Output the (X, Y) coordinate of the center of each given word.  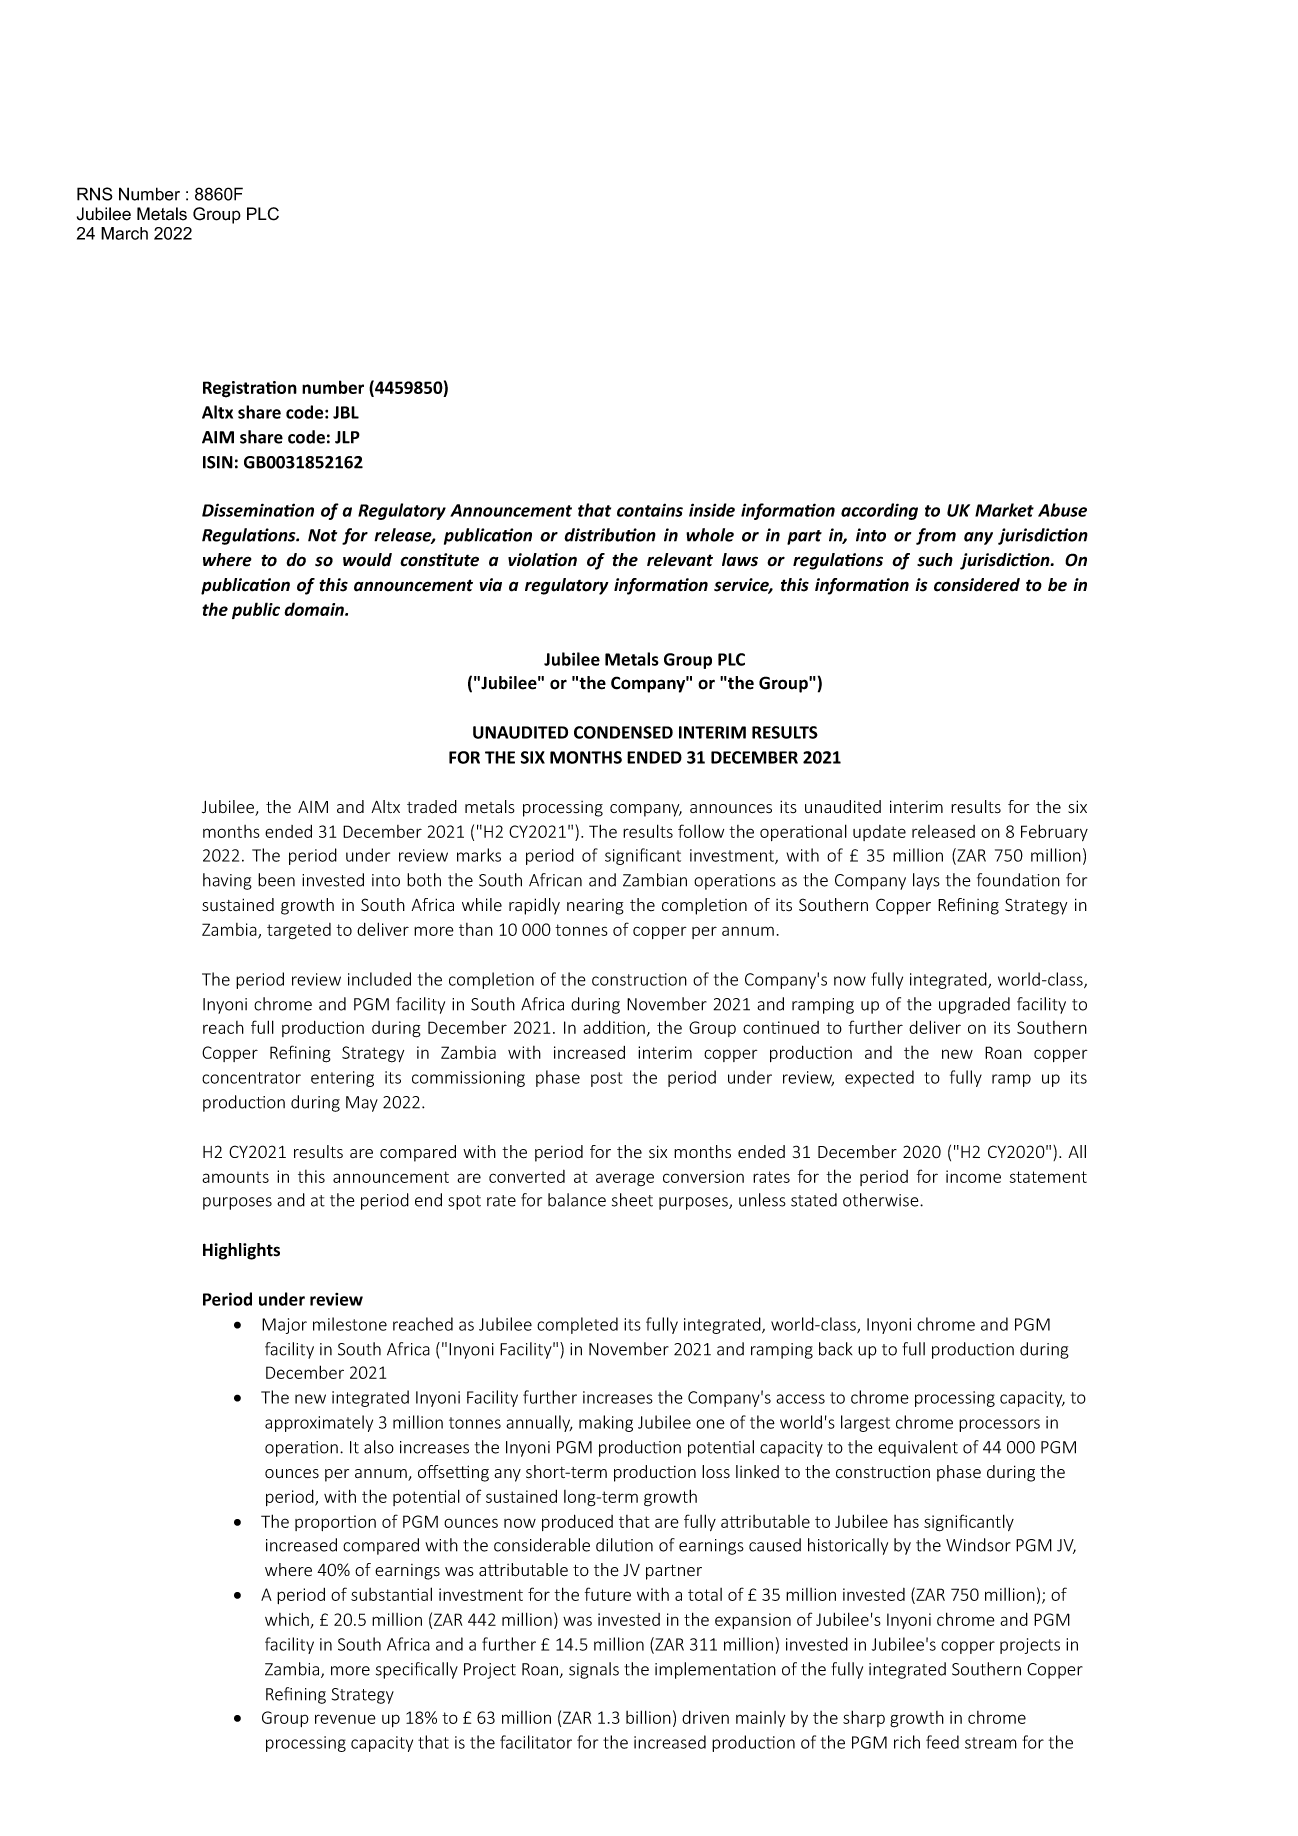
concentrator (251, 1078)
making (606, 1423)
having (227, 881)
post (607, 1079)
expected (879, 1078)
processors (999, 1425)
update (879, 833)
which (287, 1619)
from (936, 536)
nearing (595, 907)
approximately (319, 1423)
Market (1004, 510)
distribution (610, 535)
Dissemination (258, 510)
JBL (346, 412)
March (124, 233)
